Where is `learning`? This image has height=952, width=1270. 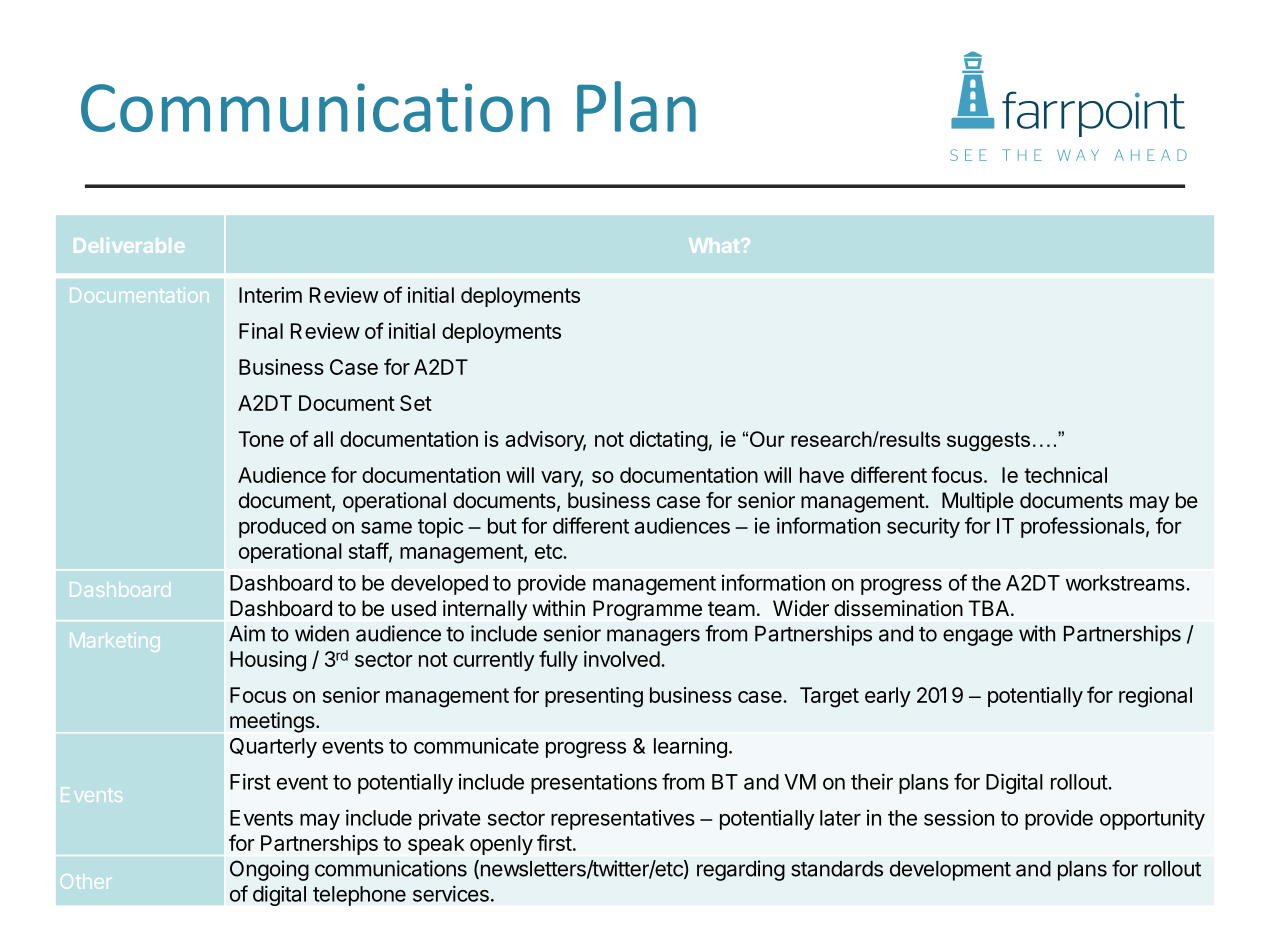 learning is located at coordinates (690, 747).
